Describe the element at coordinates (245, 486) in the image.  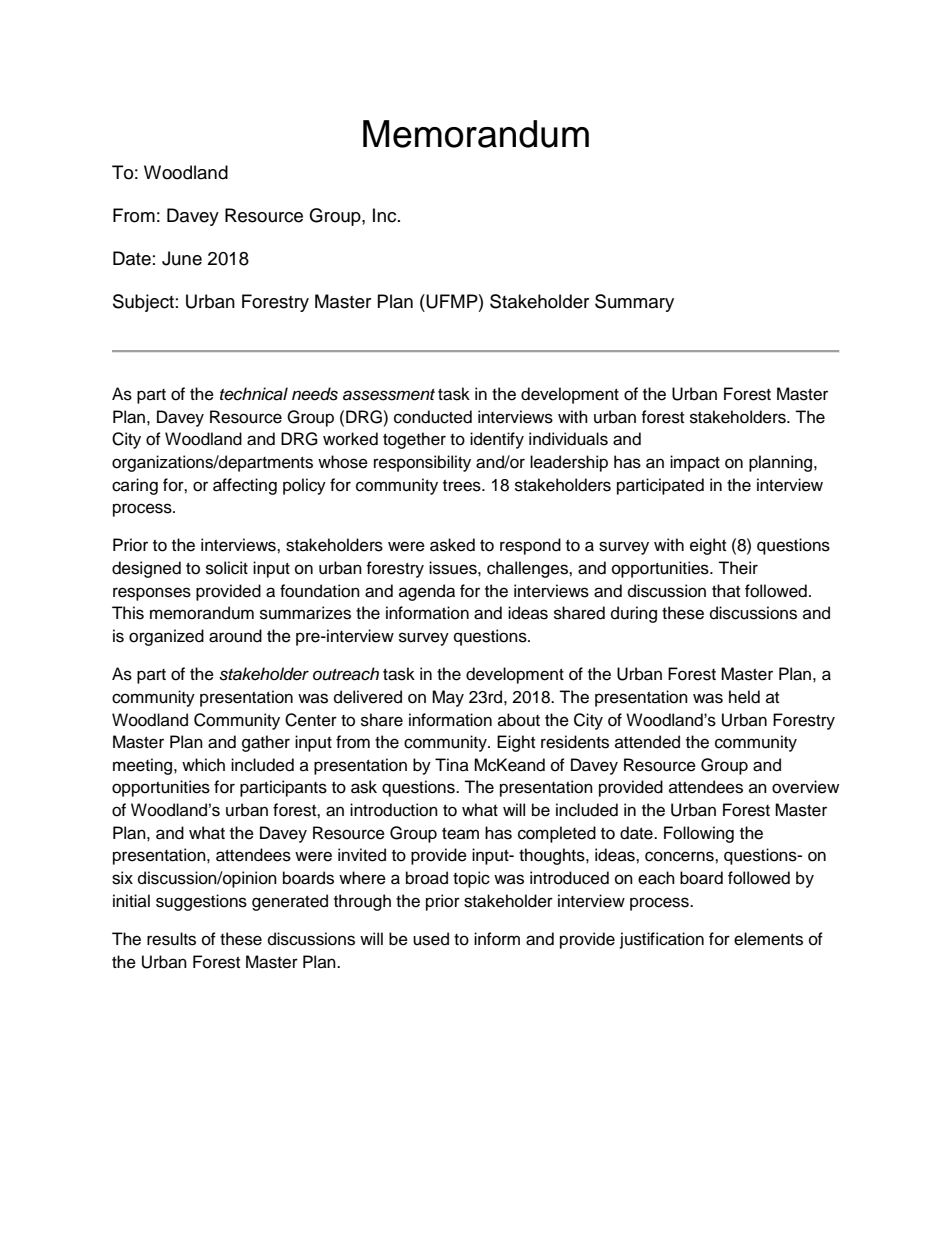
I see `affecting` at that location.
